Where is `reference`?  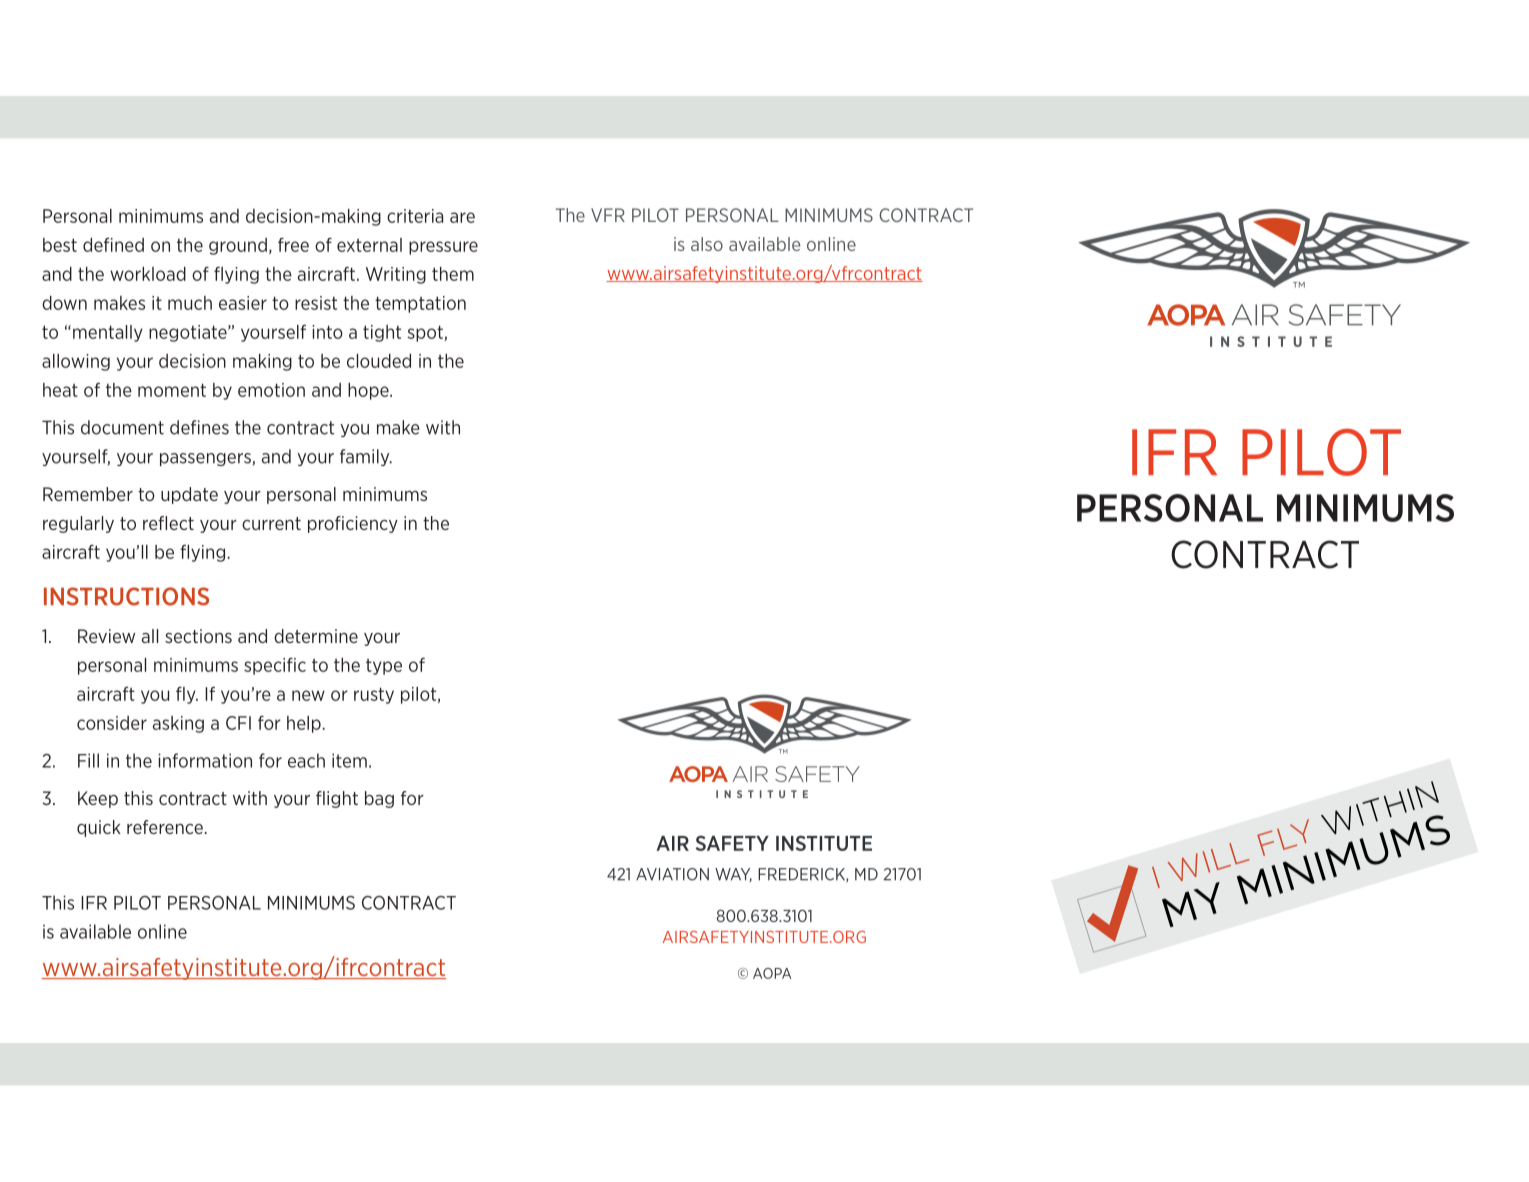
reference is located at coordinates (165, 827).
